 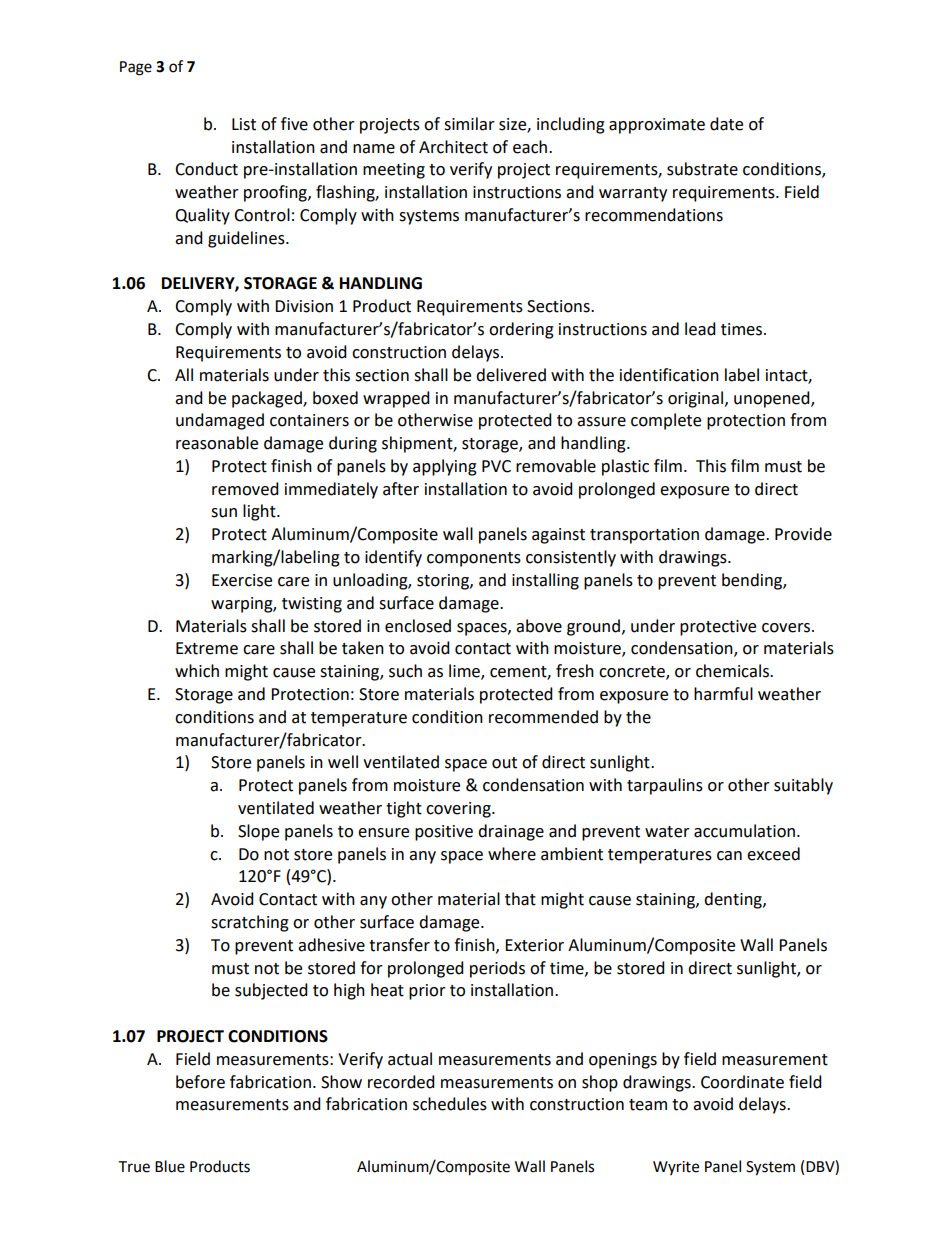 What do you see at coordinates (787, 628) in the image?
I see `covers` at bounding box center [787, 628].
